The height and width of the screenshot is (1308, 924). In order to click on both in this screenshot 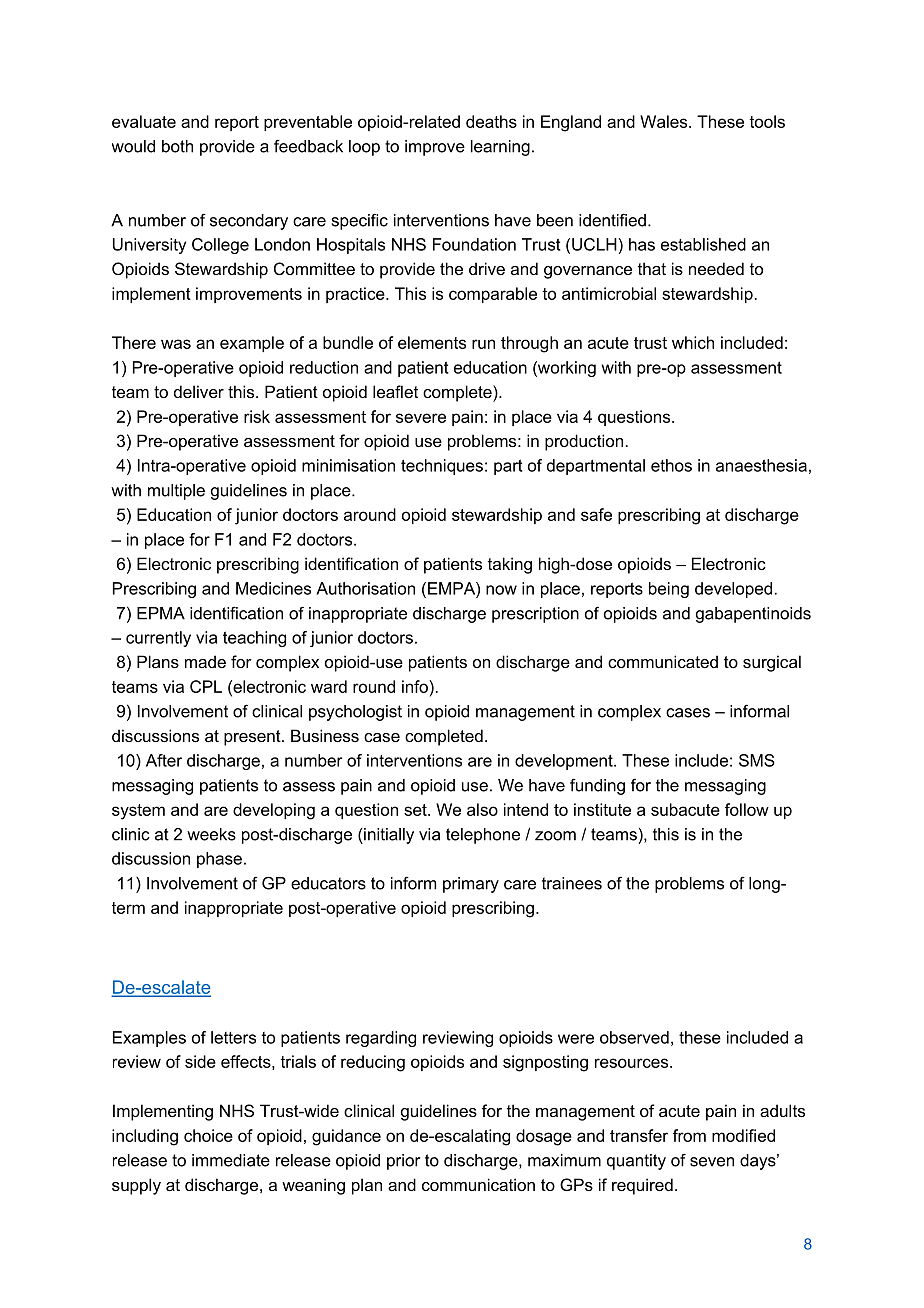, I will do `click(177, 146)`.
